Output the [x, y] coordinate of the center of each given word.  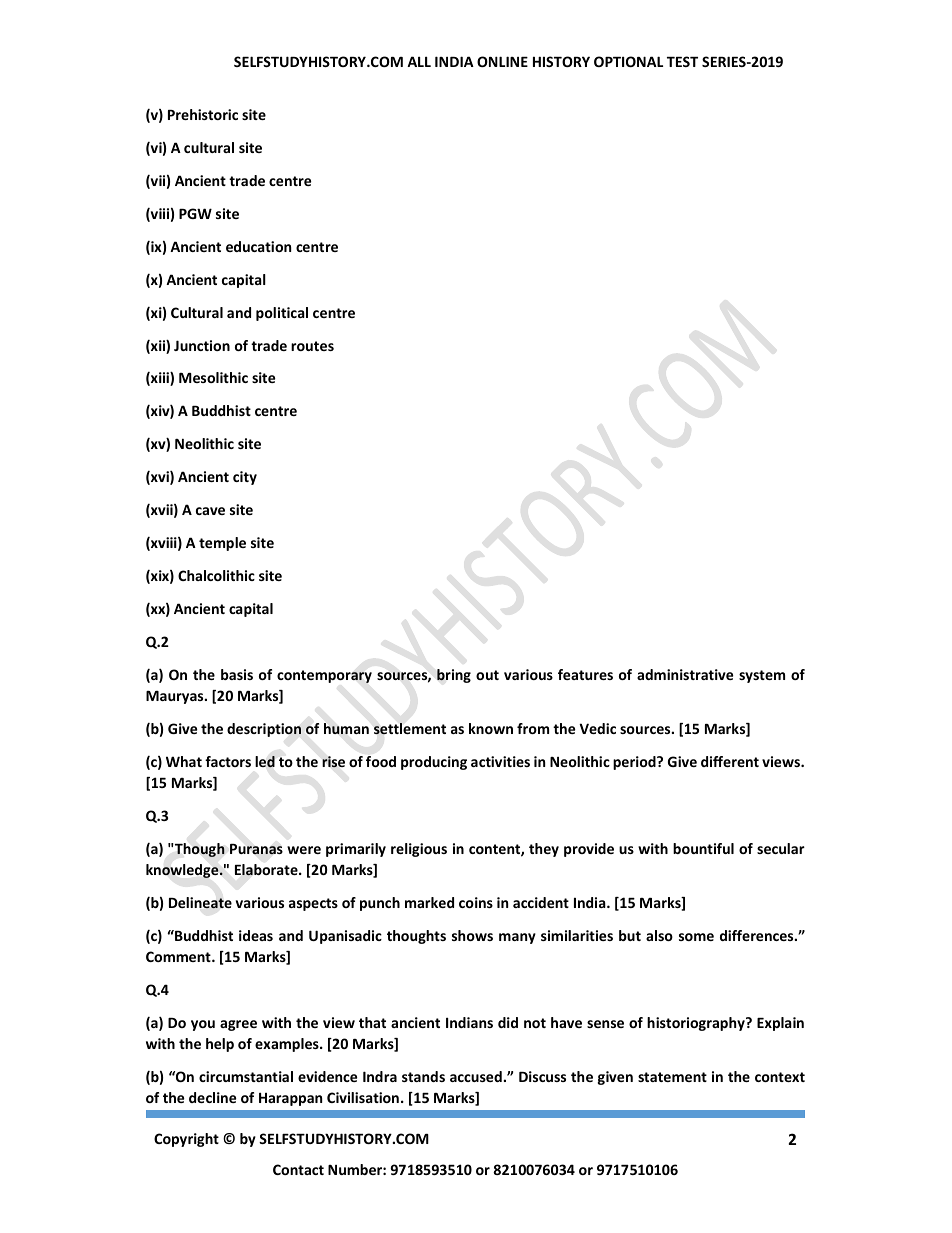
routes [312, 346]
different [730, 761]
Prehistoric [203, 114]
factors [228, 761]
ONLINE [502, 61]
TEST [682, 61]
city [245, 478]
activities [500, 761]
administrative [685, 674]
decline [212, 1097]
